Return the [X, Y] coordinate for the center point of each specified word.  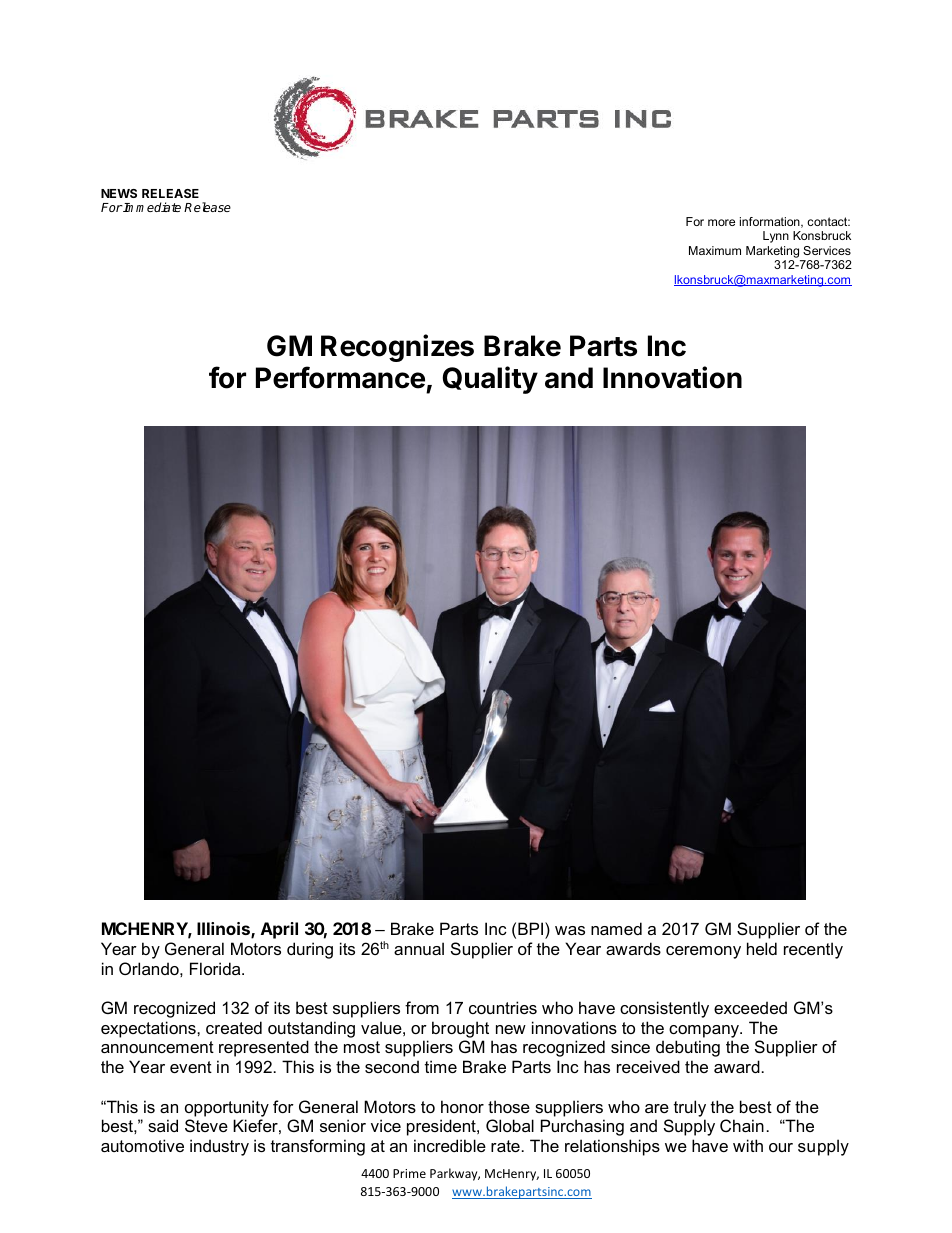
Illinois [224, 930]
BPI [532, 928]
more [721, 222]
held [762, 948]
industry [219, 1147]
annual [419, 948]
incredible [450, 1145]
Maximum [715, 250]
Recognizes [397, 348]
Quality [490, 380]
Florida [216, 968]
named [616, 928]
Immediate [151, 207]
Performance [340, 377]
